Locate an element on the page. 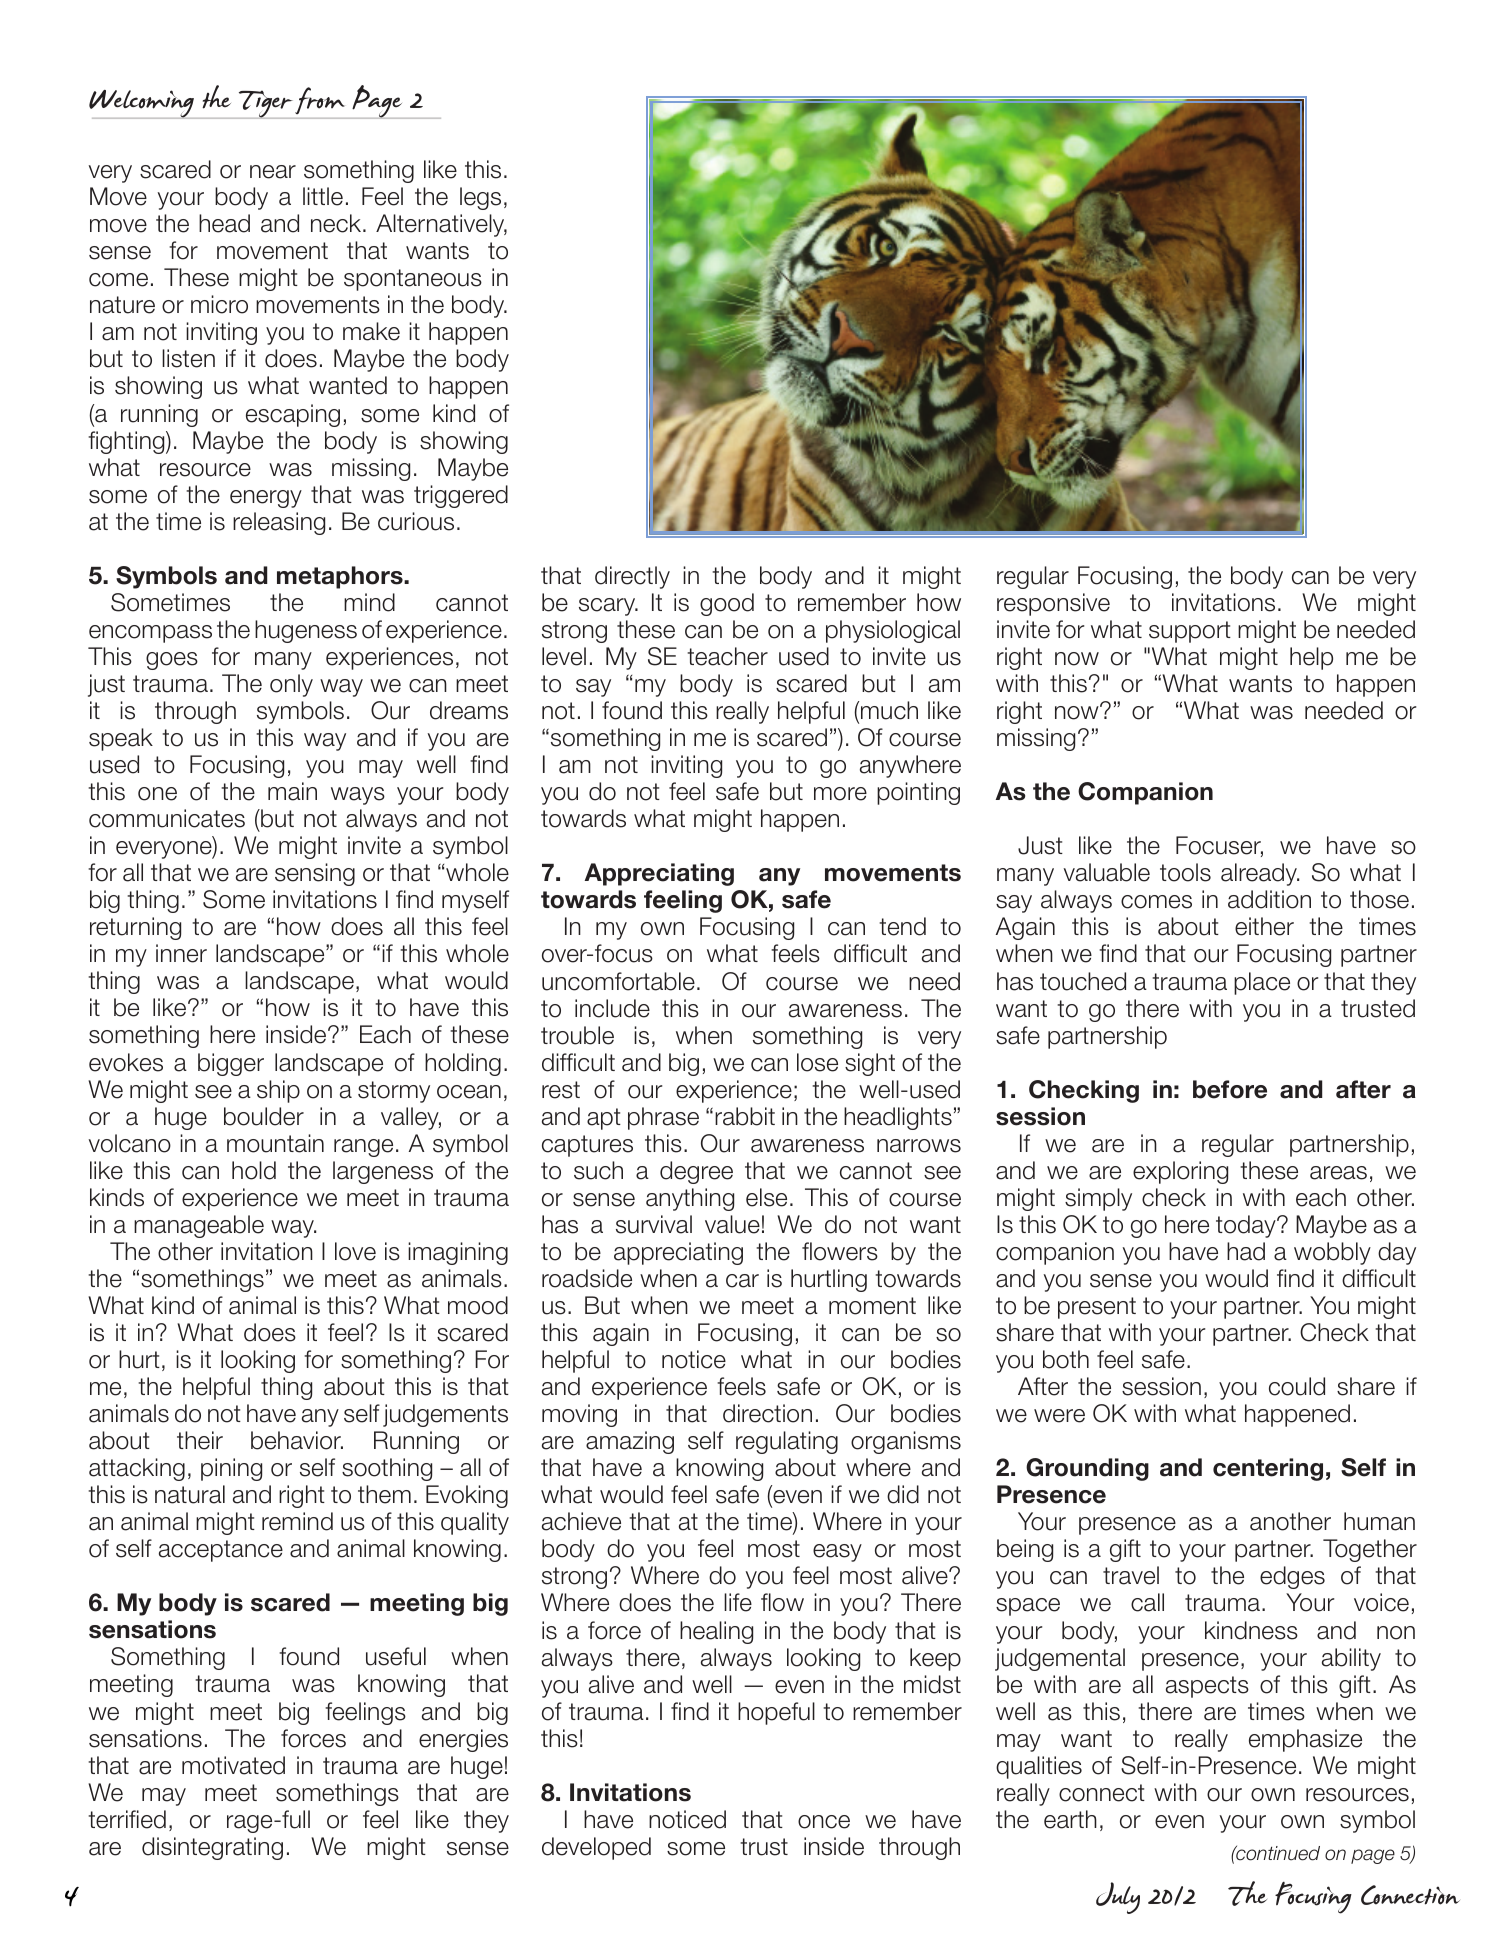 This page has height=1947, width=1505. responsive is located at coordinates (1053, 604).
